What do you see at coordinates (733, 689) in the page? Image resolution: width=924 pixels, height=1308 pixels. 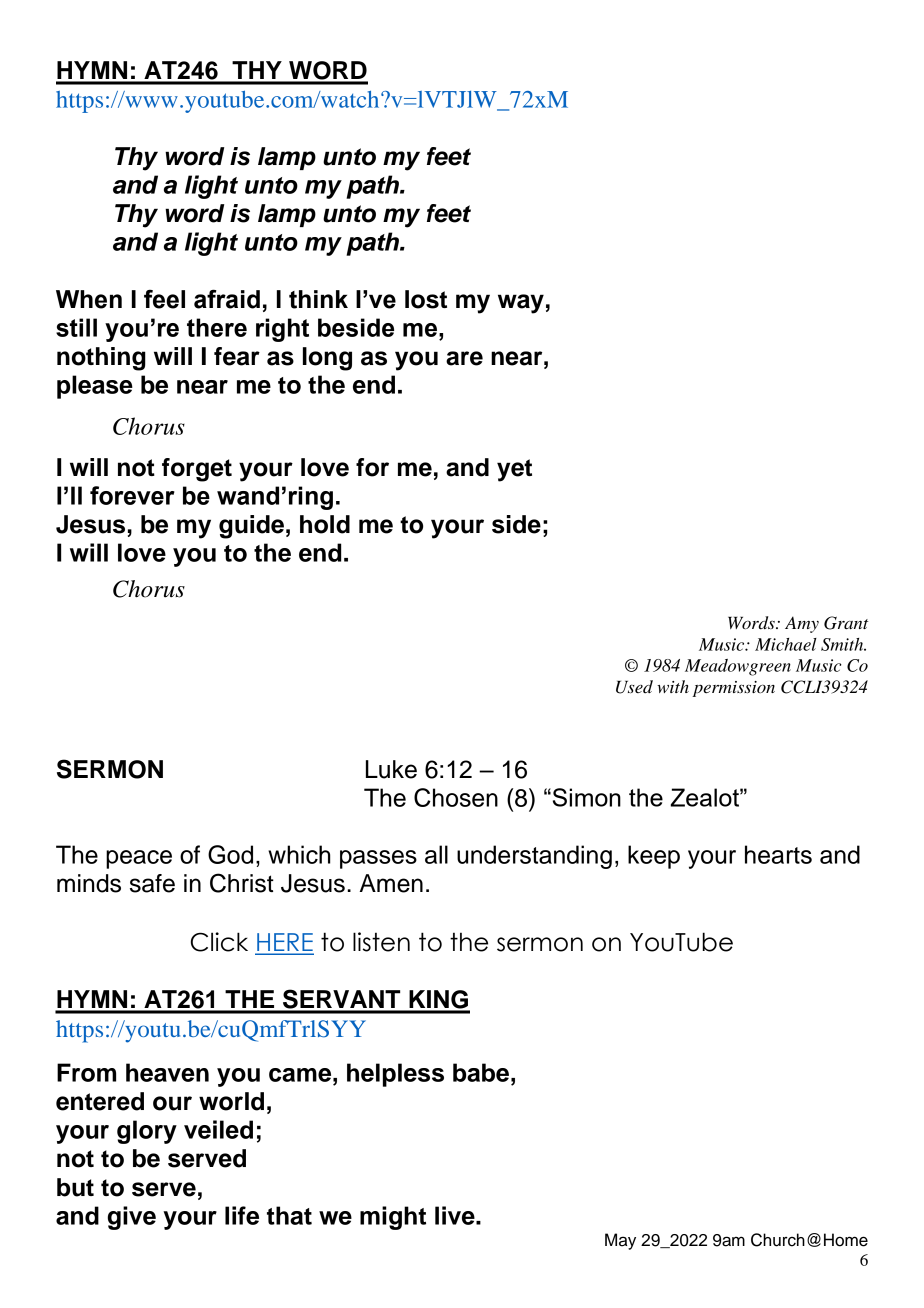 I see `permission` at bounding box center [733, 689].
